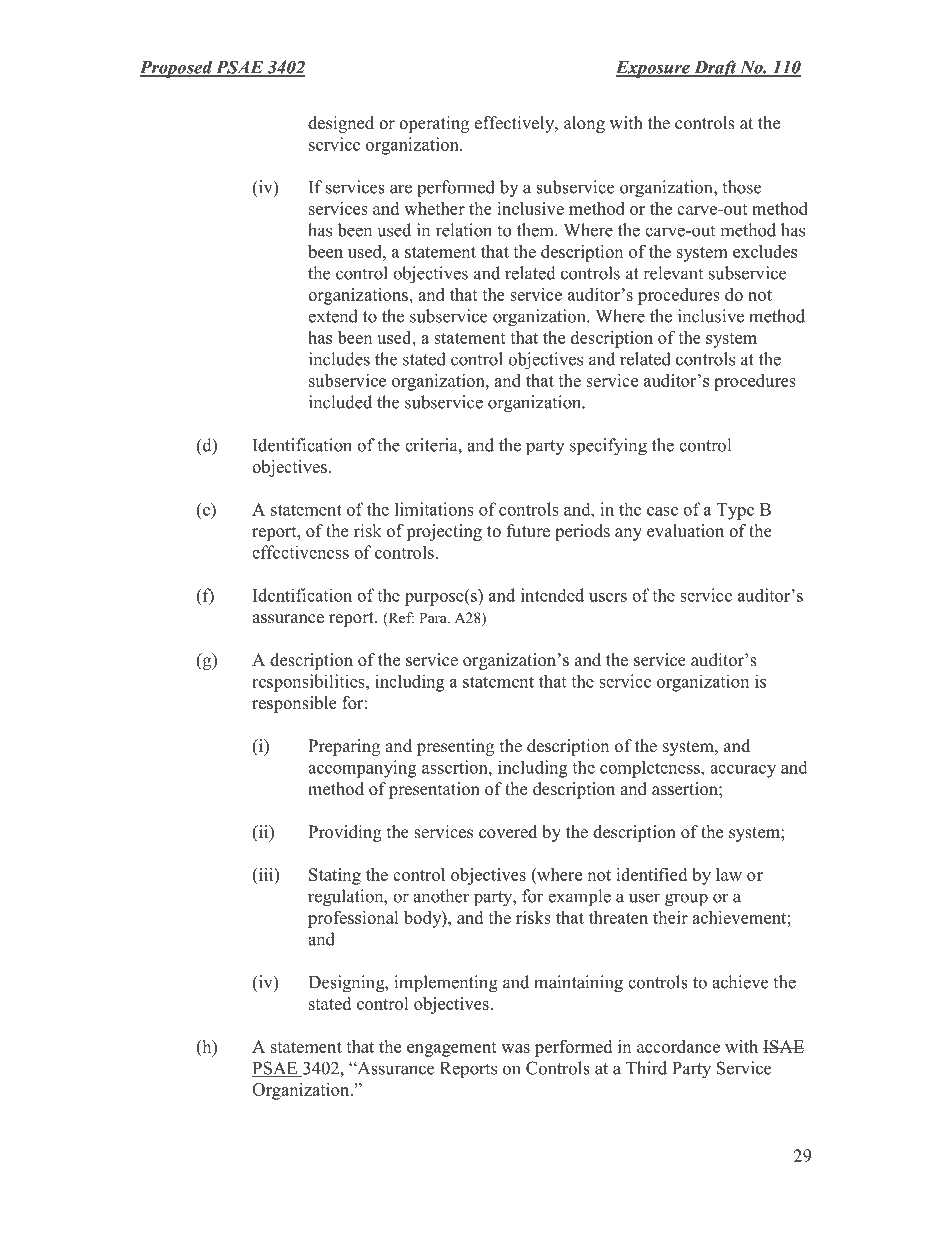 The image size is (952, 1233). What do you see at coordinates (353, 919) in the screenshot?
I see `professional` at bounding box center [353, 919].
